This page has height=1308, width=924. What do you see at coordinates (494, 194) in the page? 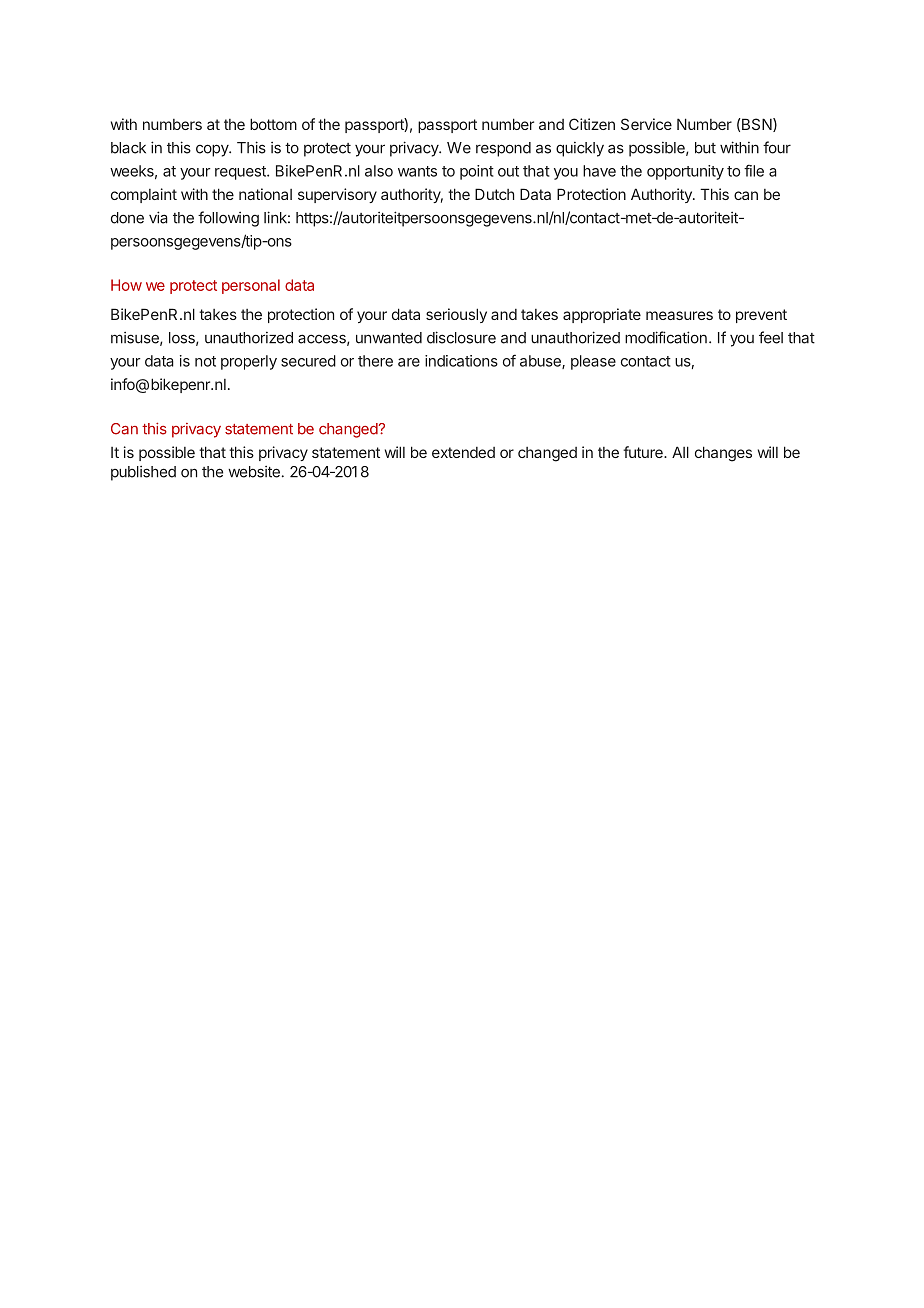
I see `Dutch` at bounding box center [494, 194].
